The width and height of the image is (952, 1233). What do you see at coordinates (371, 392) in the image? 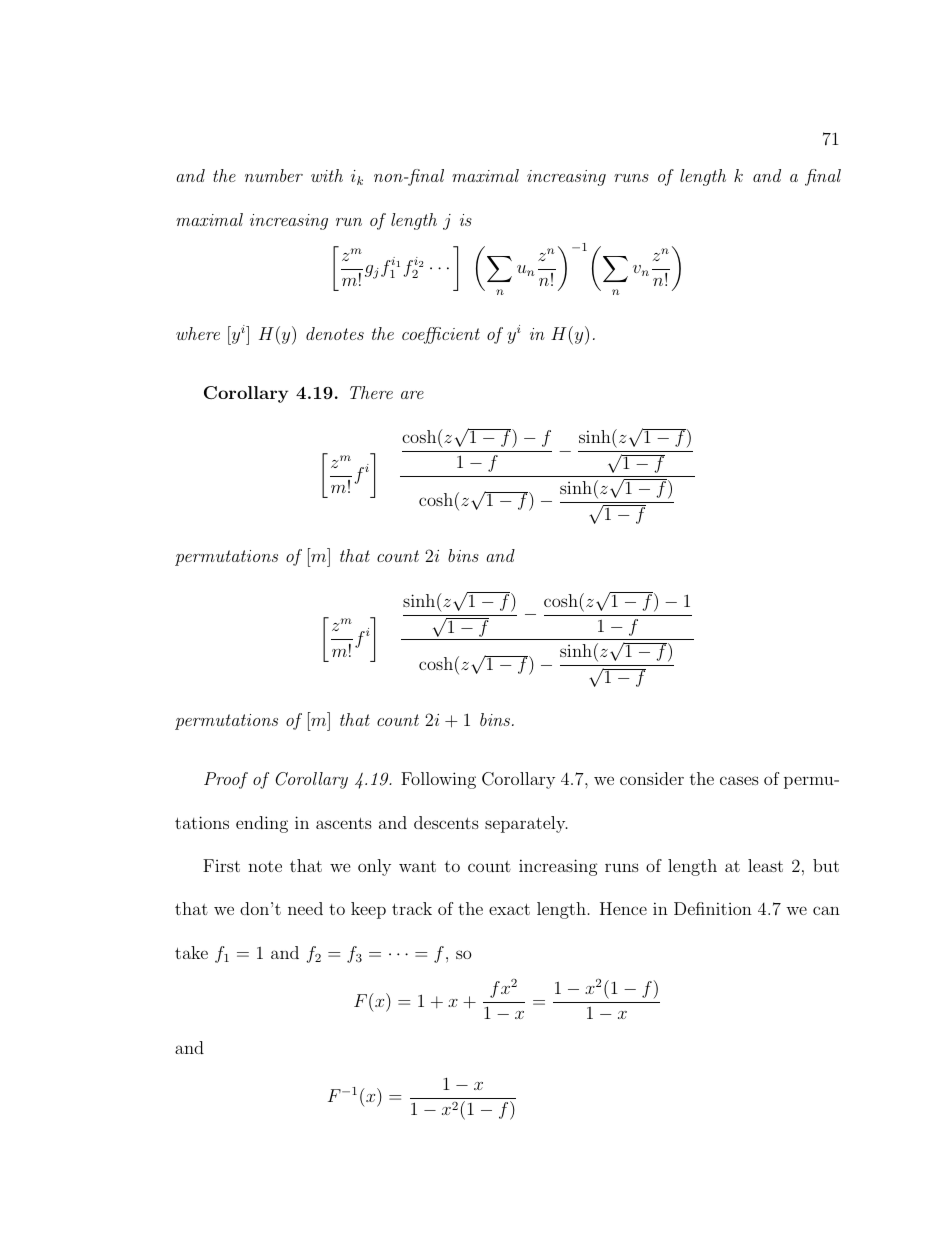
I see `There` at bounding box center [371, 392].
